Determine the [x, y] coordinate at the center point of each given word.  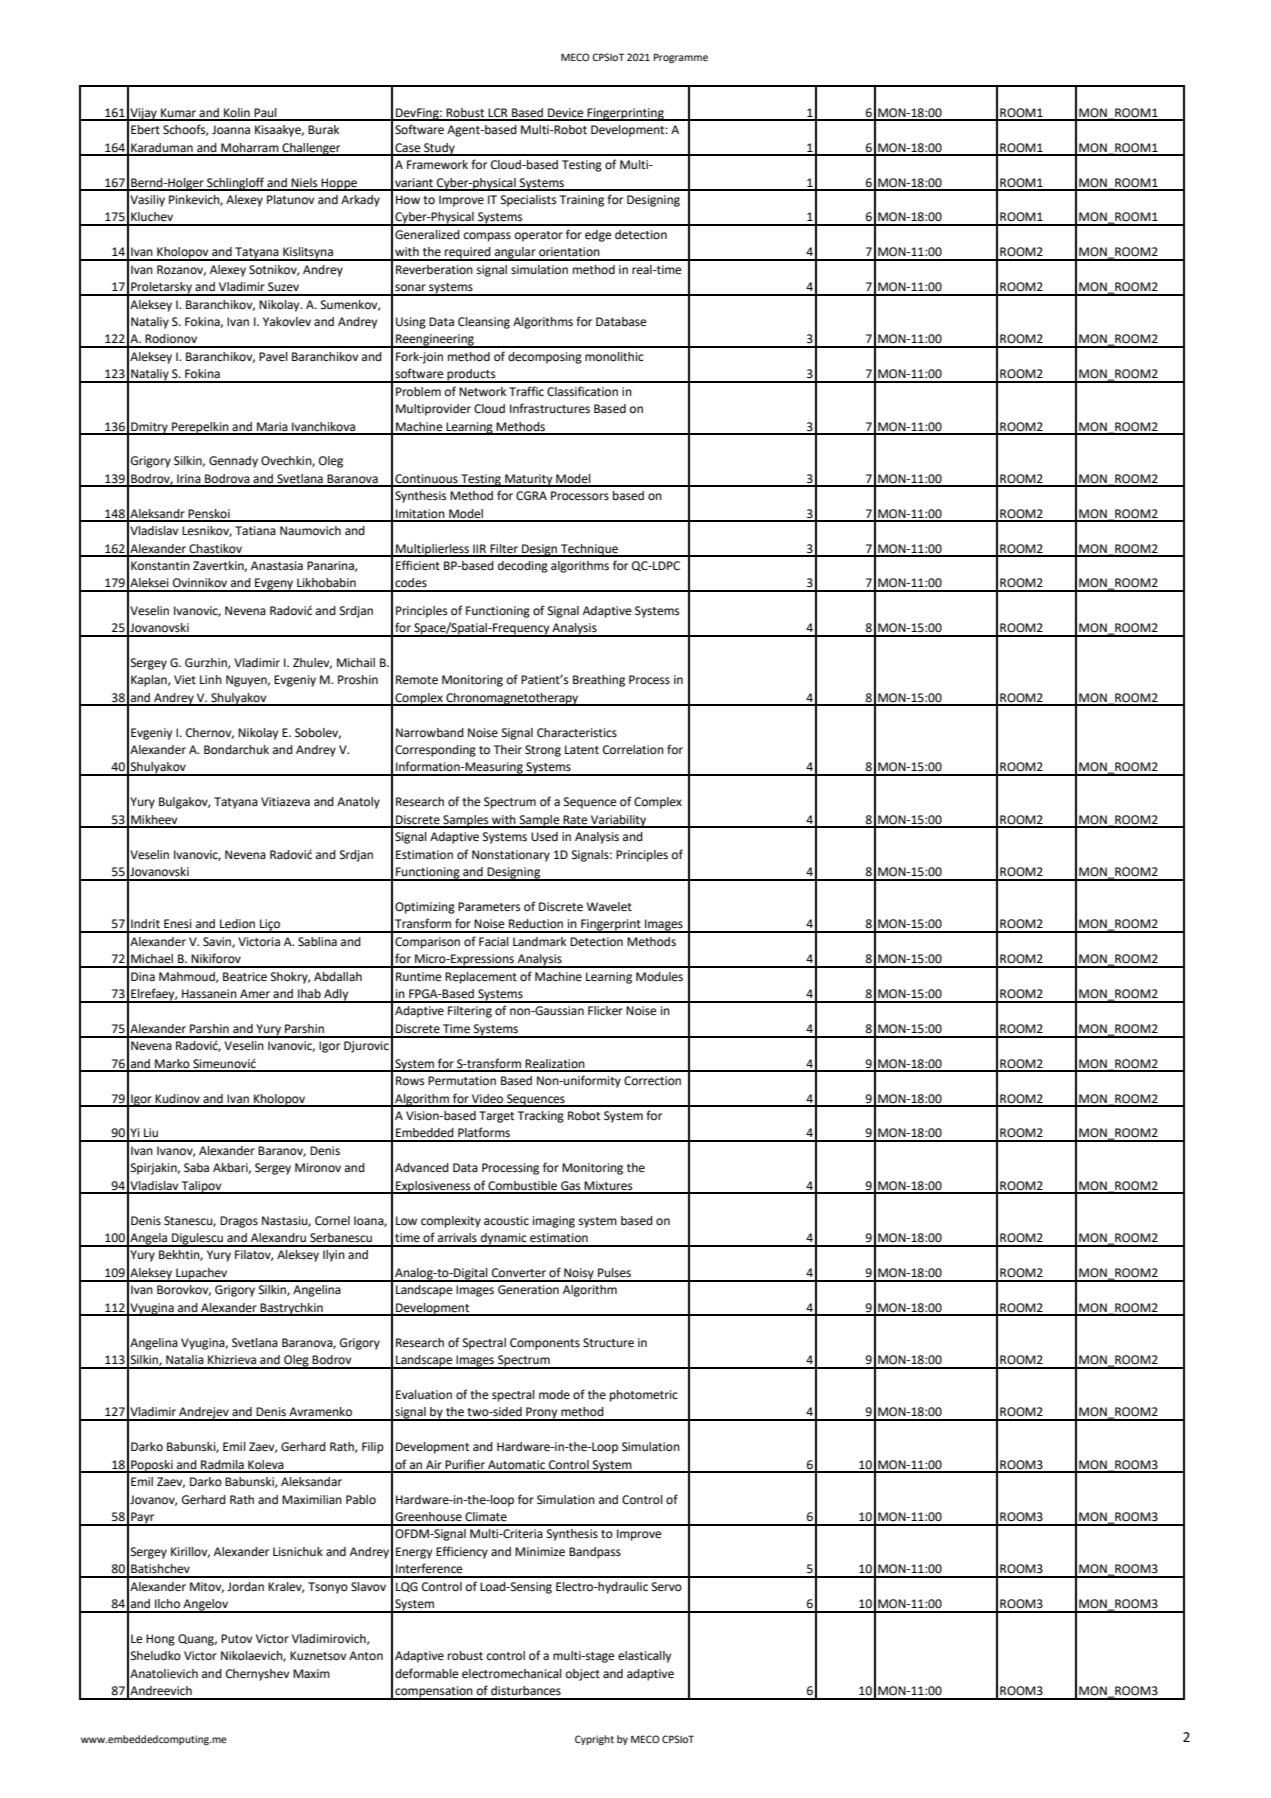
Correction [652, 1081]
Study [439, 149]
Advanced [422, 1168]
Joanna [231, 130]
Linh [211, 679]
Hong [160, 1640]
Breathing [599, 681]
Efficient [418, 565]
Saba [196, 1168]
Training [582, 201]
